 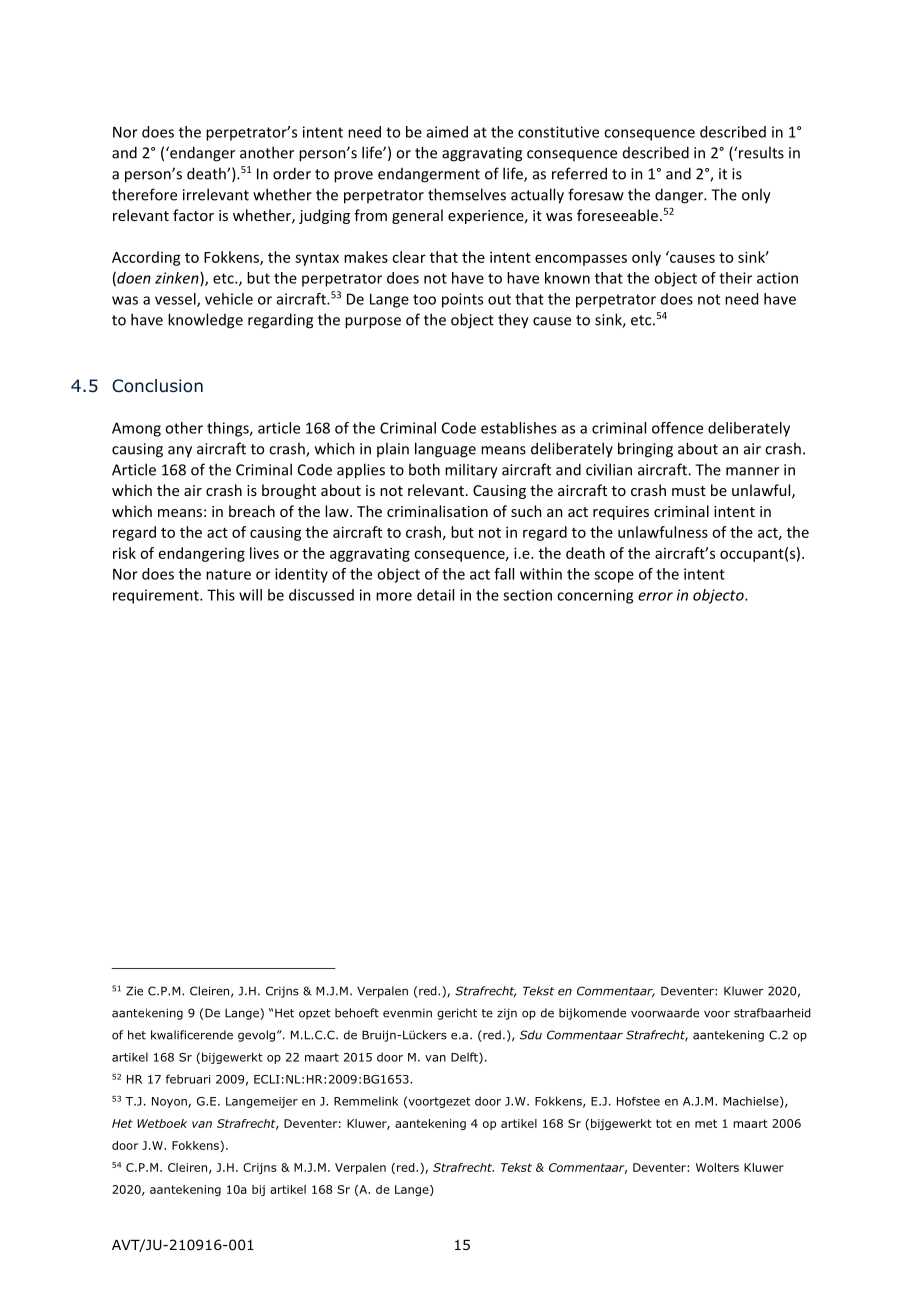 What do you see at coordinates (193, 215) in the page?
I see `factor` at bounding box center [193, 215].
